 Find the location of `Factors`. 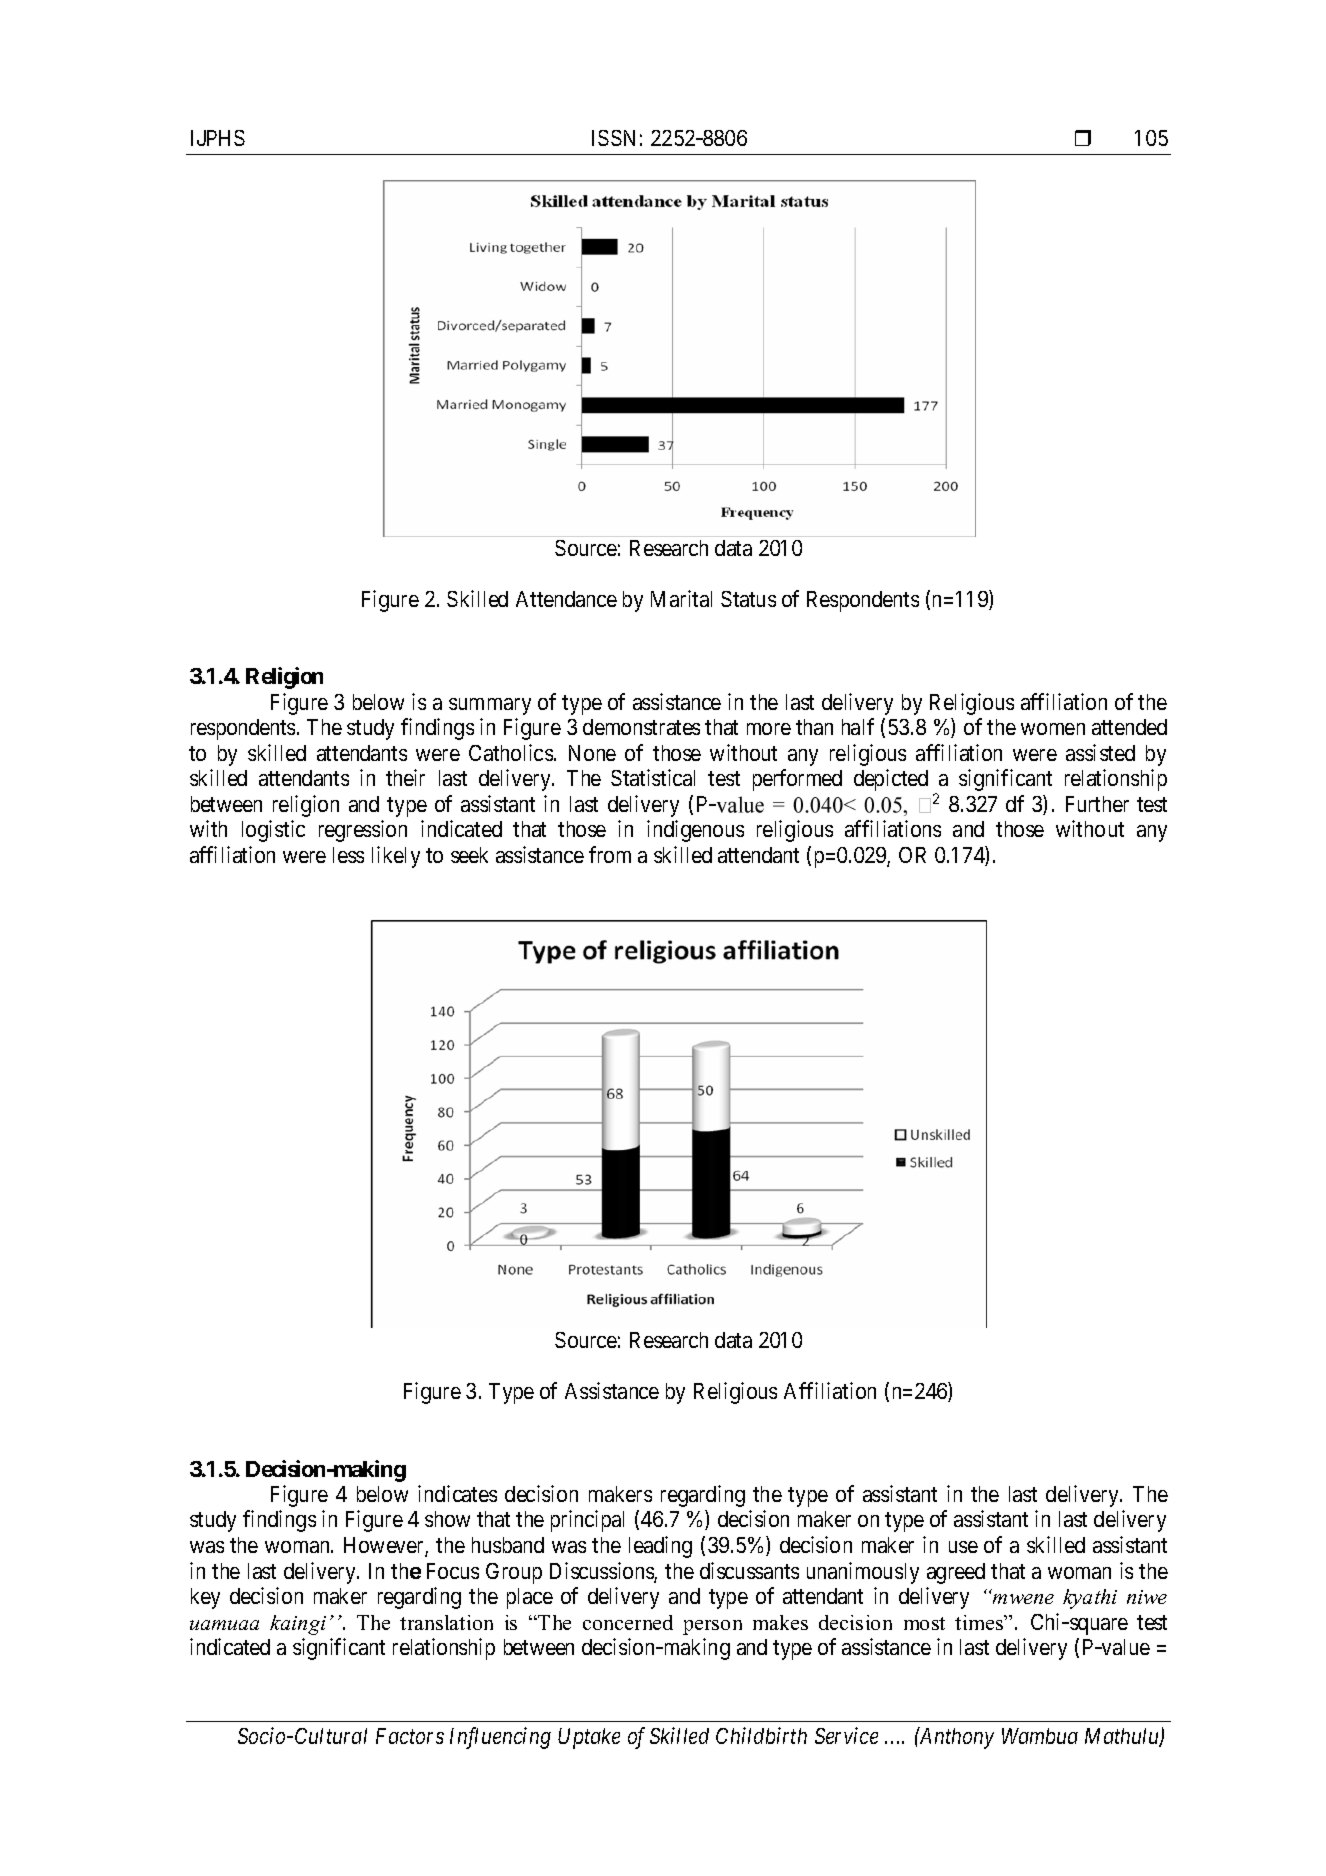

Factors is located at coordinates (410, 1736).
